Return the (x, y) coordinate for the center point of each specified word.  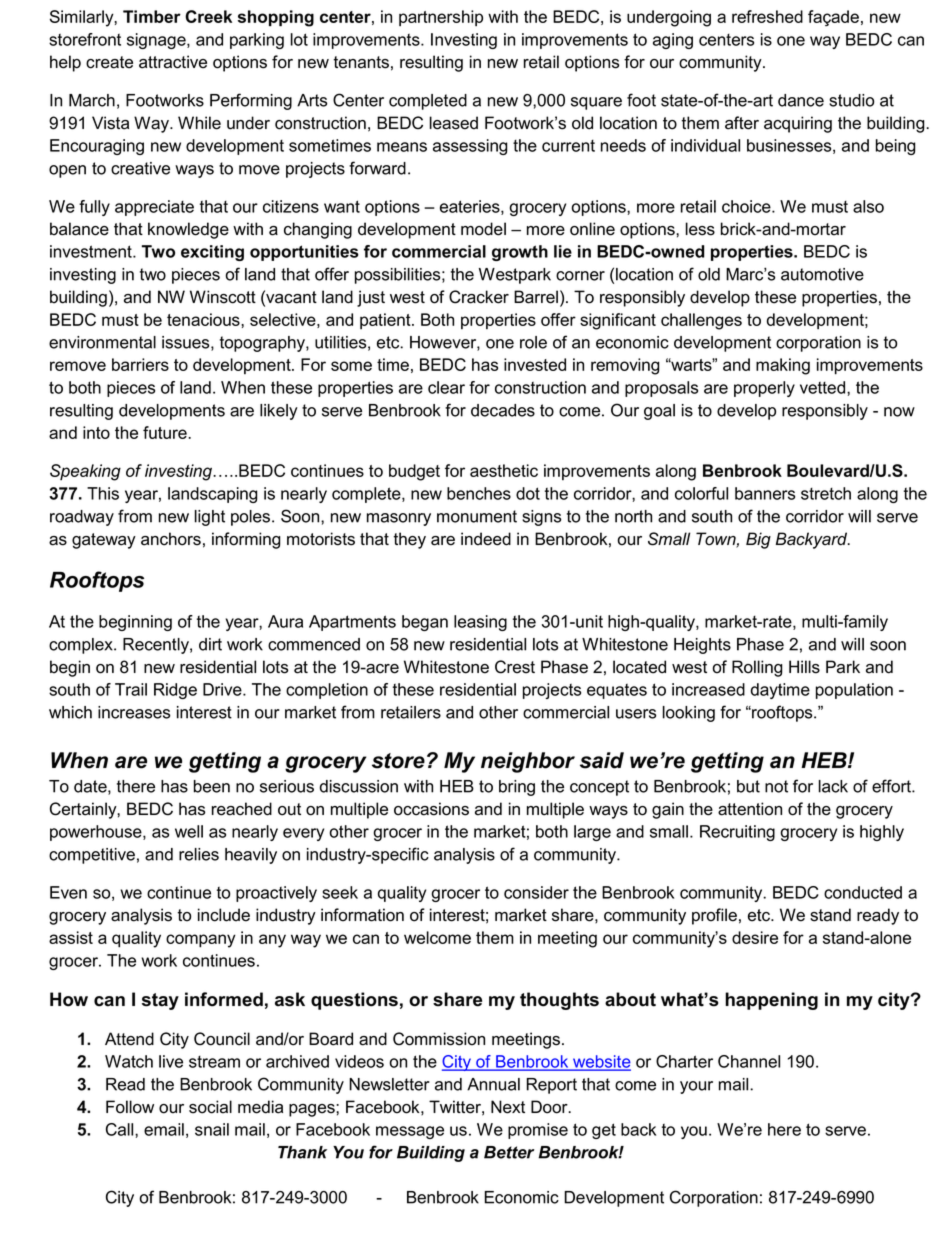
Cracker (479, 297)
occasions (431, 809)
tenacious (204, 319)
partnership (441, 18)
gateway (104, 541)
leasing (480, 623)
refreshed (767, 16)
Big (758, 540)
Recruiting (737, 833)
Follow (130, 1107)
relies (199, 854)
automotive (822, 274)
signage (157, 41)
